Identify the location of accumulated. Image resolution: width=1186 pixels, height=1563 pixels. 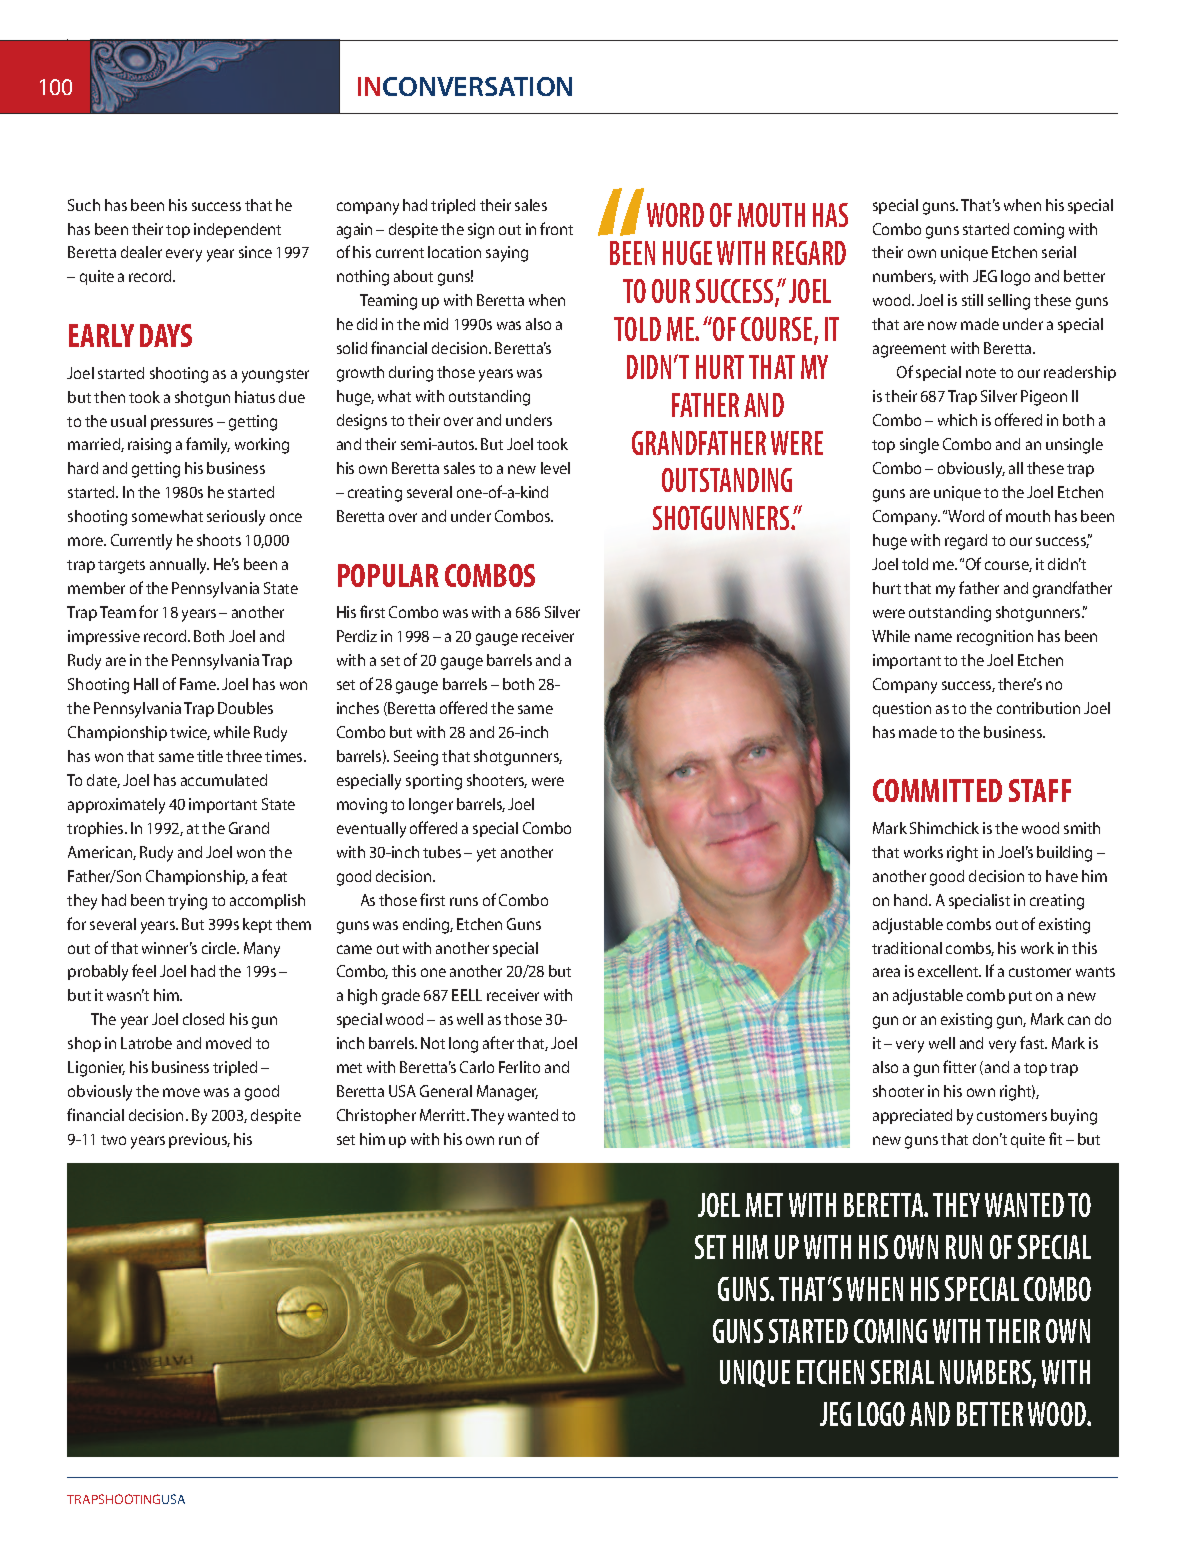
(224, 780).
